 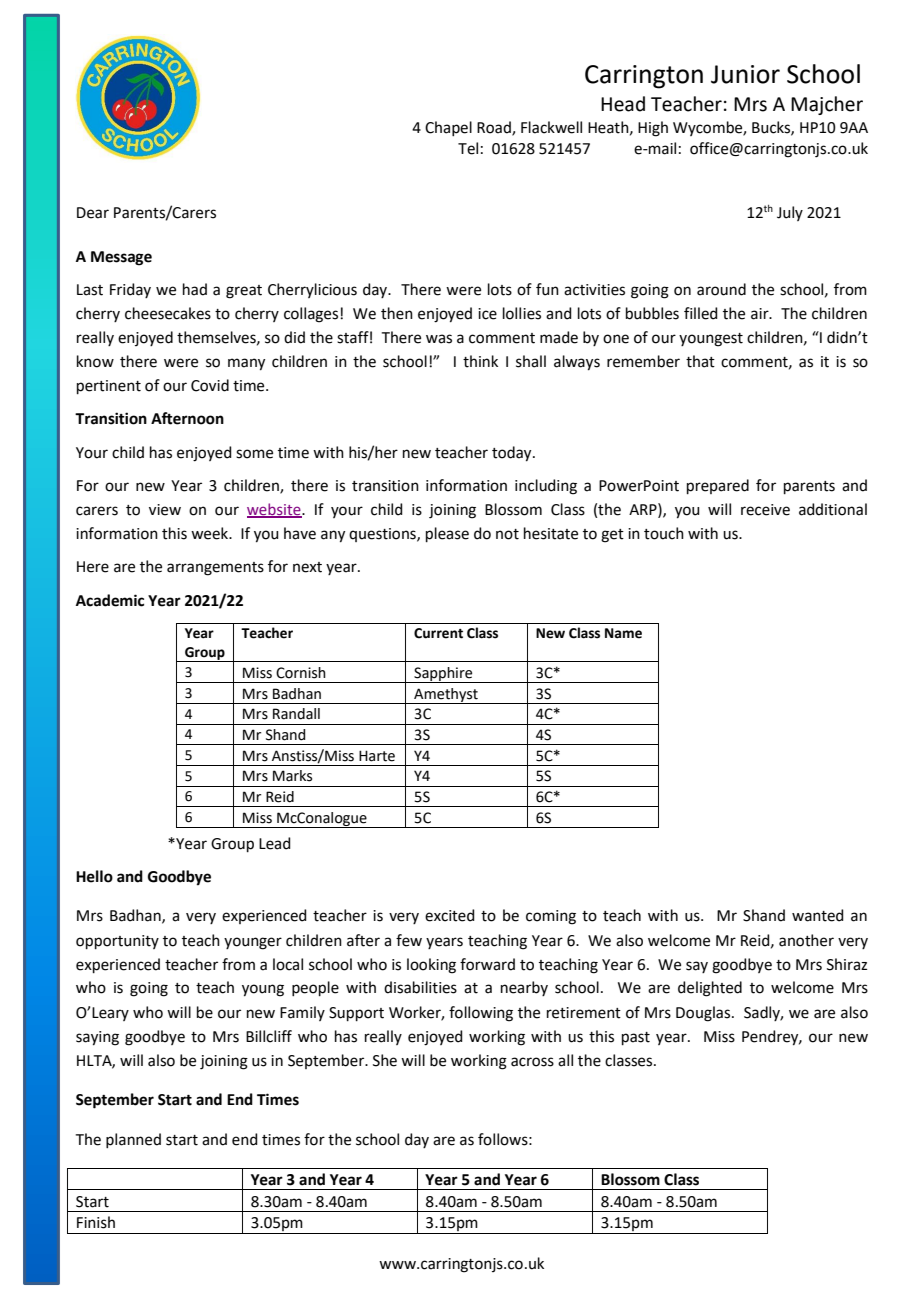 I want to click on Junior, so click(x=745, y=74).
